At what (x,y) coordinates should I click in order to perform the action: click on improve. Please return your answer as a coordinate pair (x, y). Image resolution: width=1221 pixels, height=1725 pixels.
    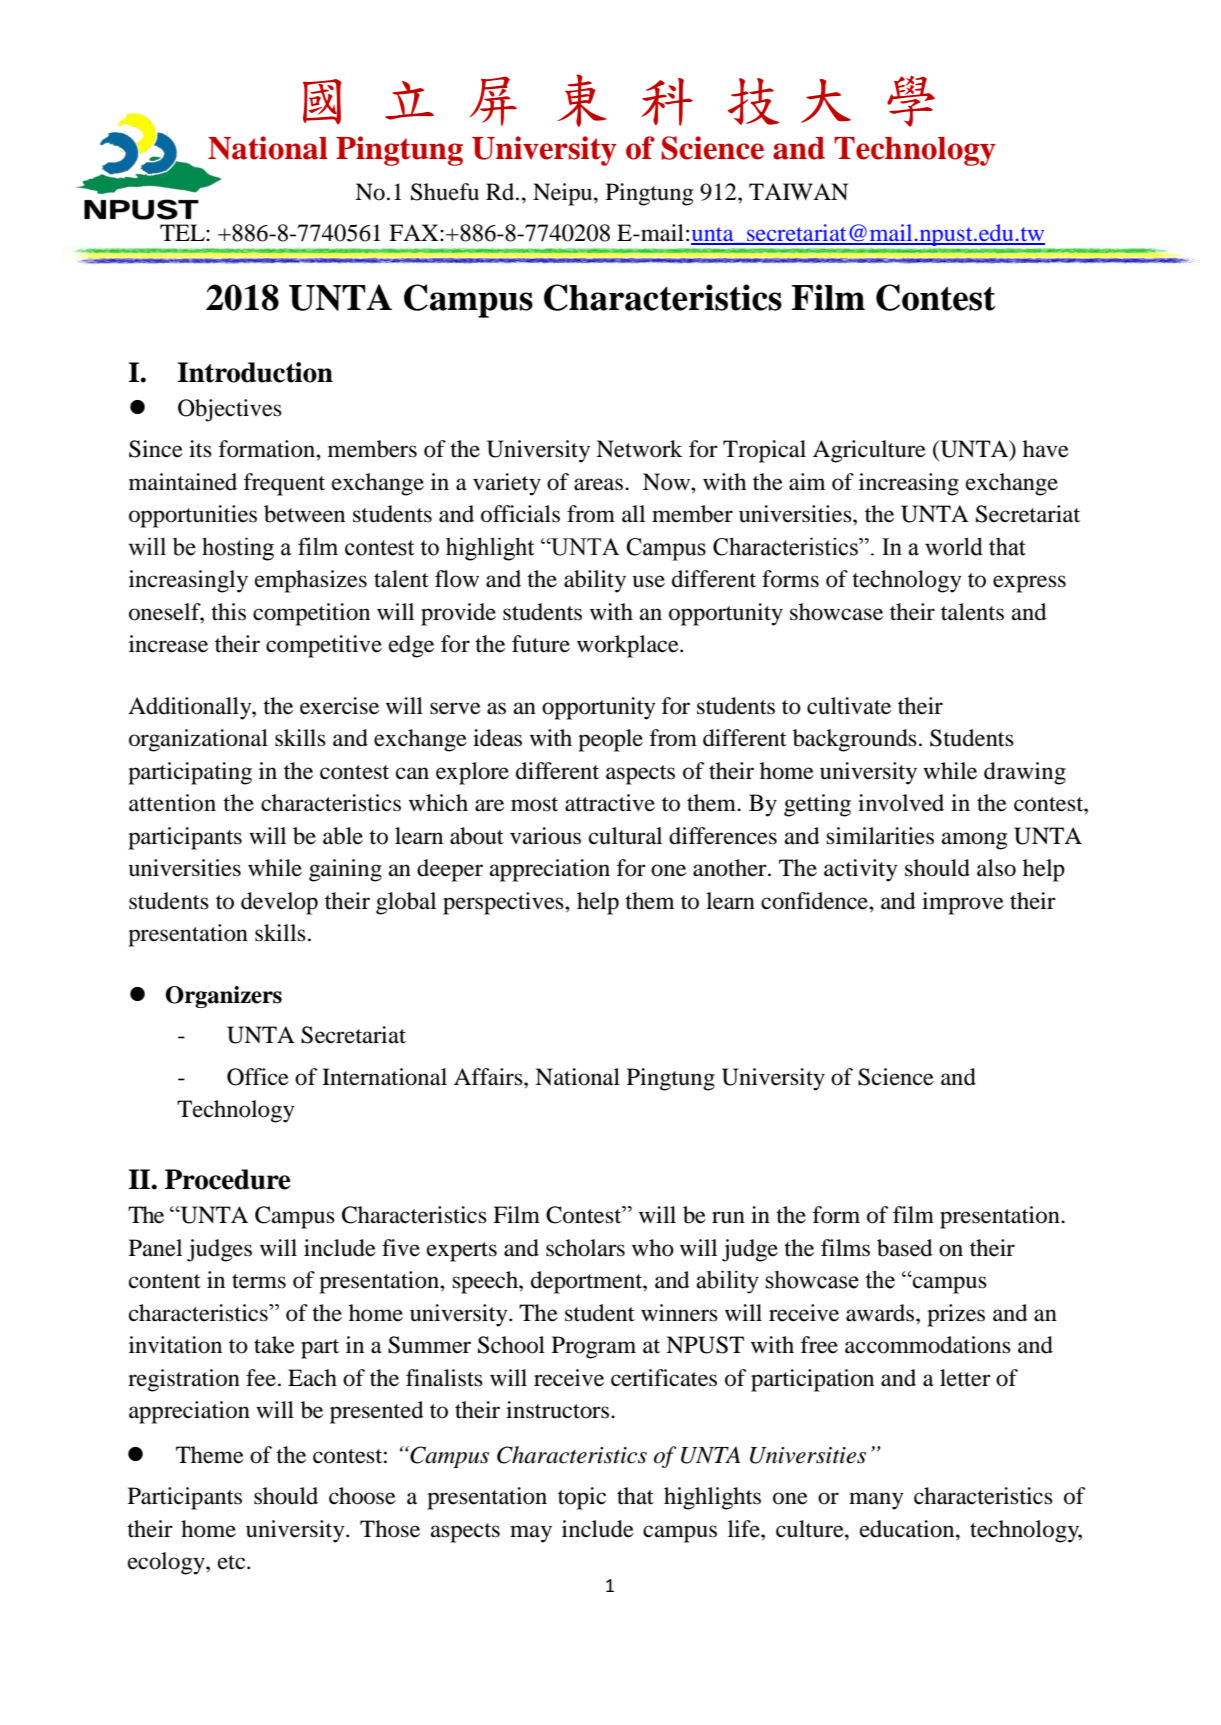
    Looking at the image, I should click on (963, 903).
